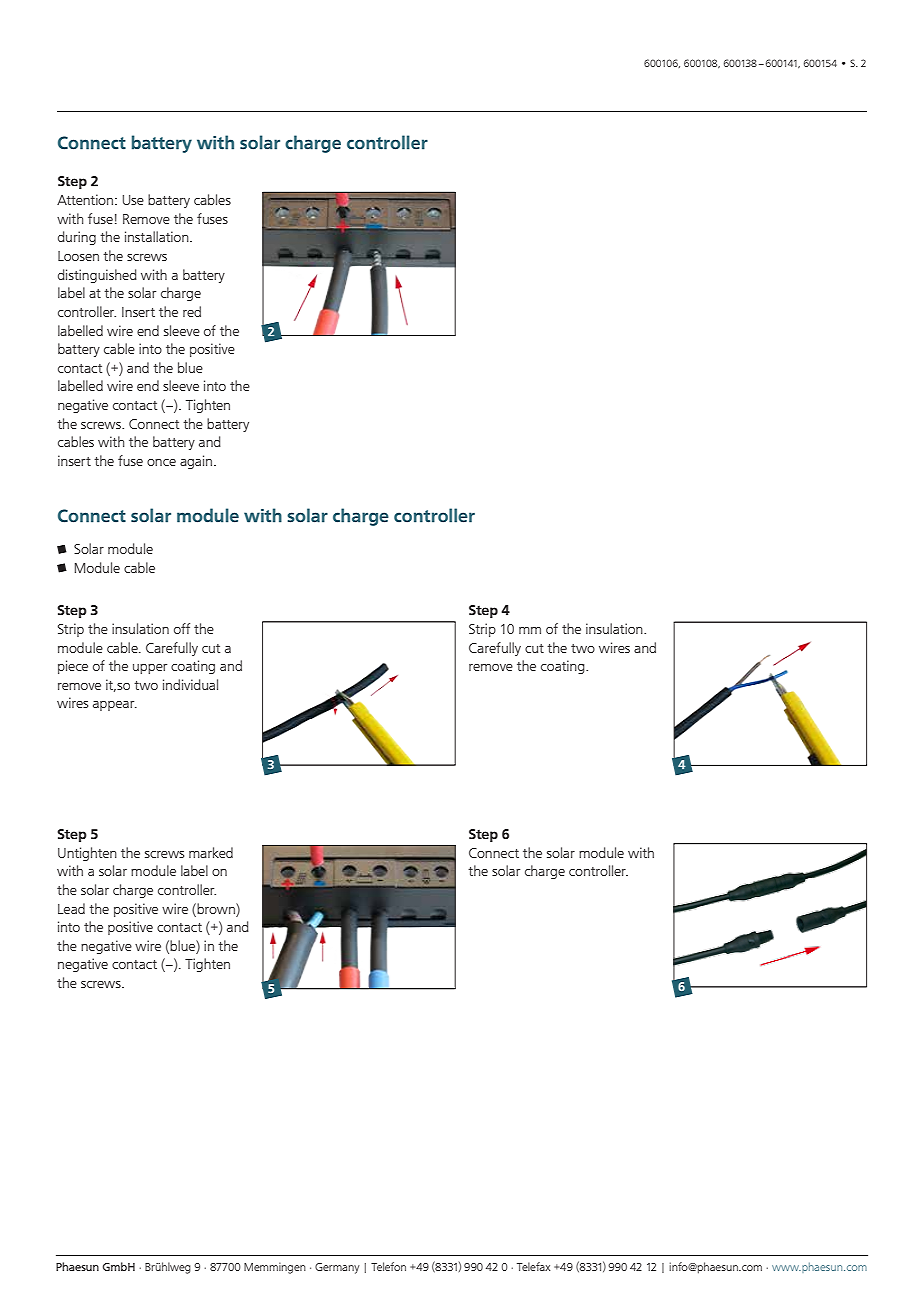 Image resolution: width=924 pixels, height=1308 pixels. I want to click on marked, so click(211, 852).
